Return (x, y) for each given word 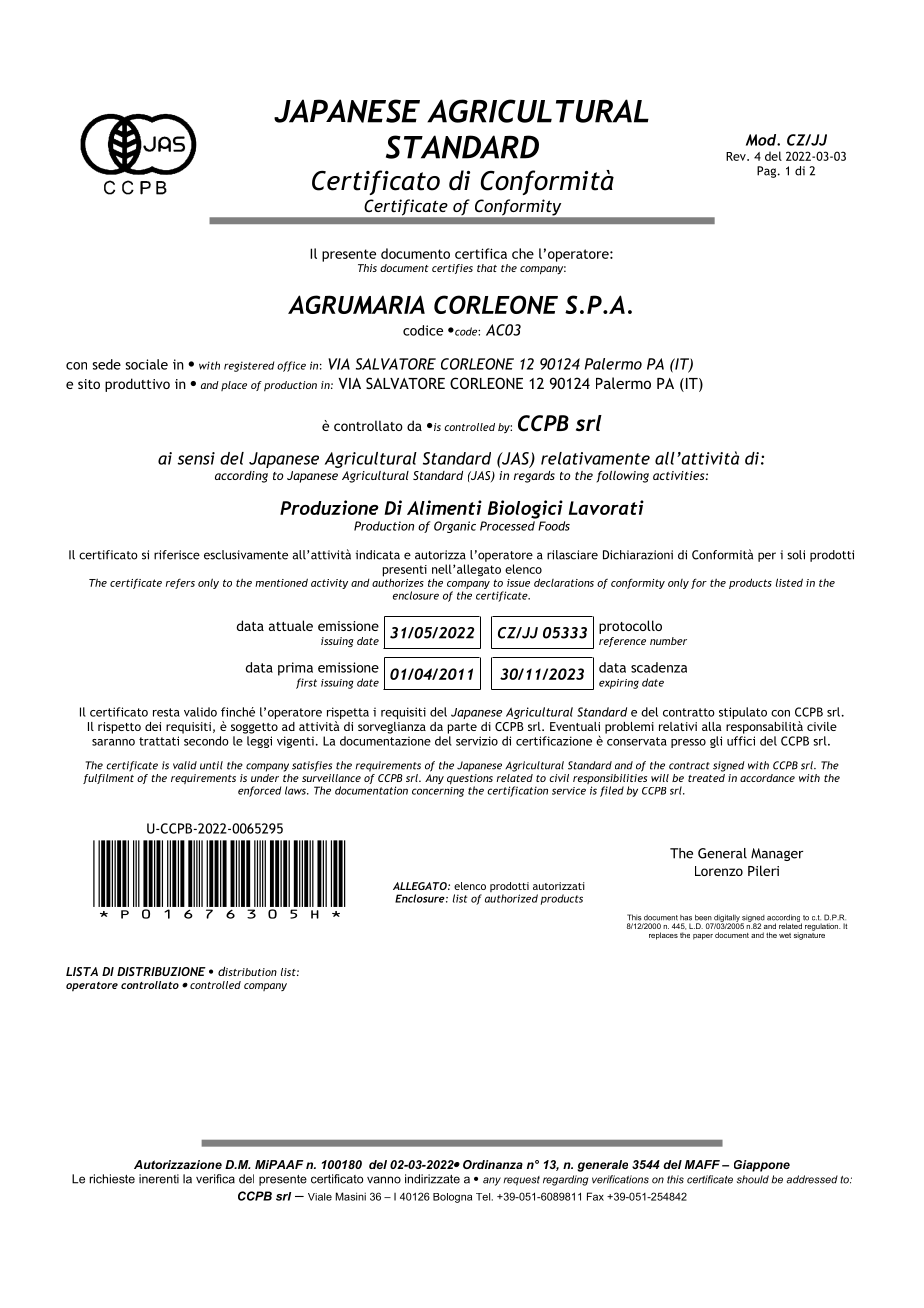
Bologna (452, 1198)
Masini (351, 1196)
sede (107, 364)
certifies (452, 269)
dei (153, 726)
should (753, 1179)
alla (711, 726)
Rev (737, 156)
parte (462, 728)
